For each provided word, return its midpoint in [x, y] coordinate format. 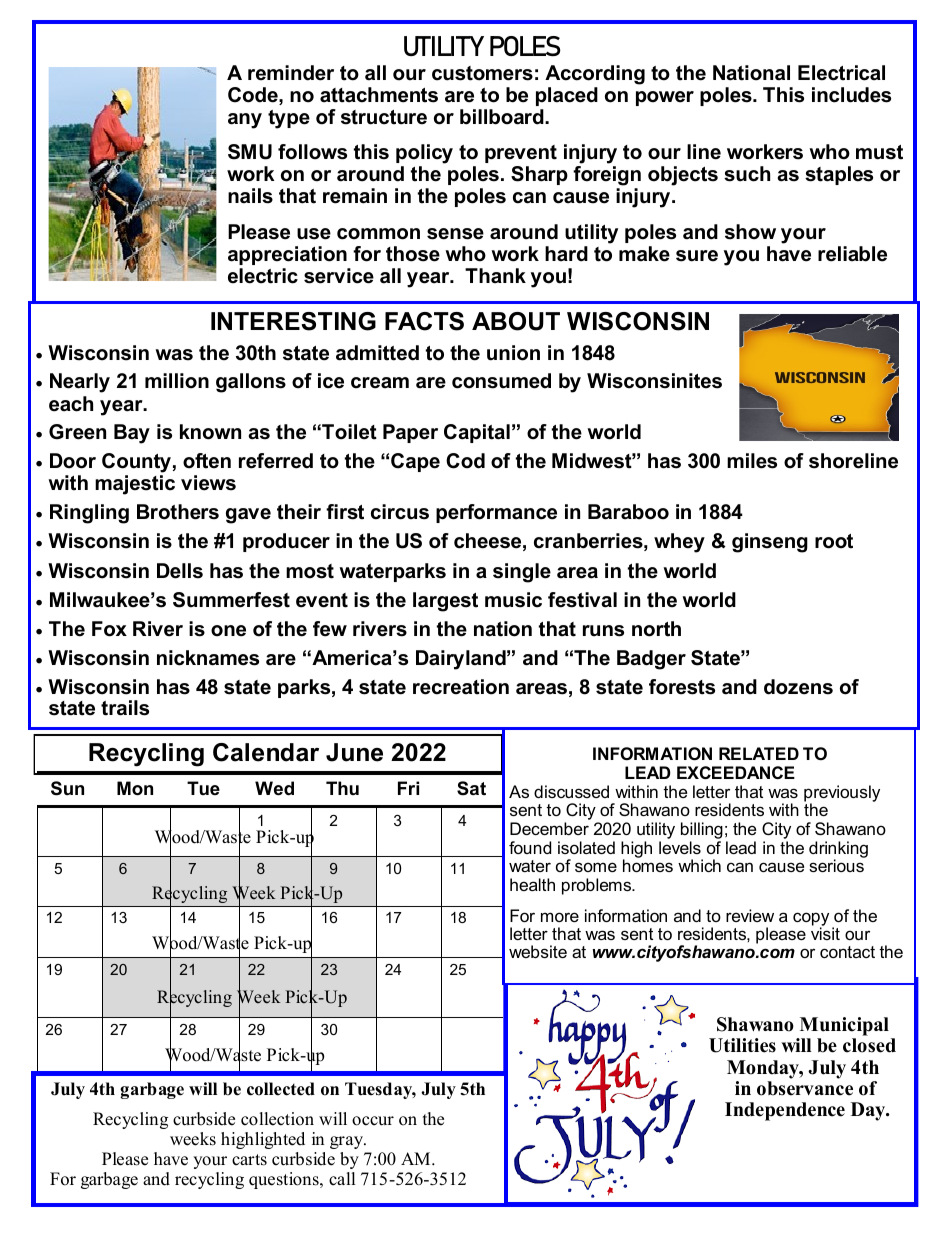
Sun [67, 788]
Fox [109, 629]
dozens [798, 687]
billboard [503, 117]
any [245, 121]
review [750, 915]
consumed [501, 381]
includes [851, 95]
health [532, 884]
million [177, 381]
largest [445, 602]
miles [752, 461]
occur [373, 1121]
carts [249, 1160]
